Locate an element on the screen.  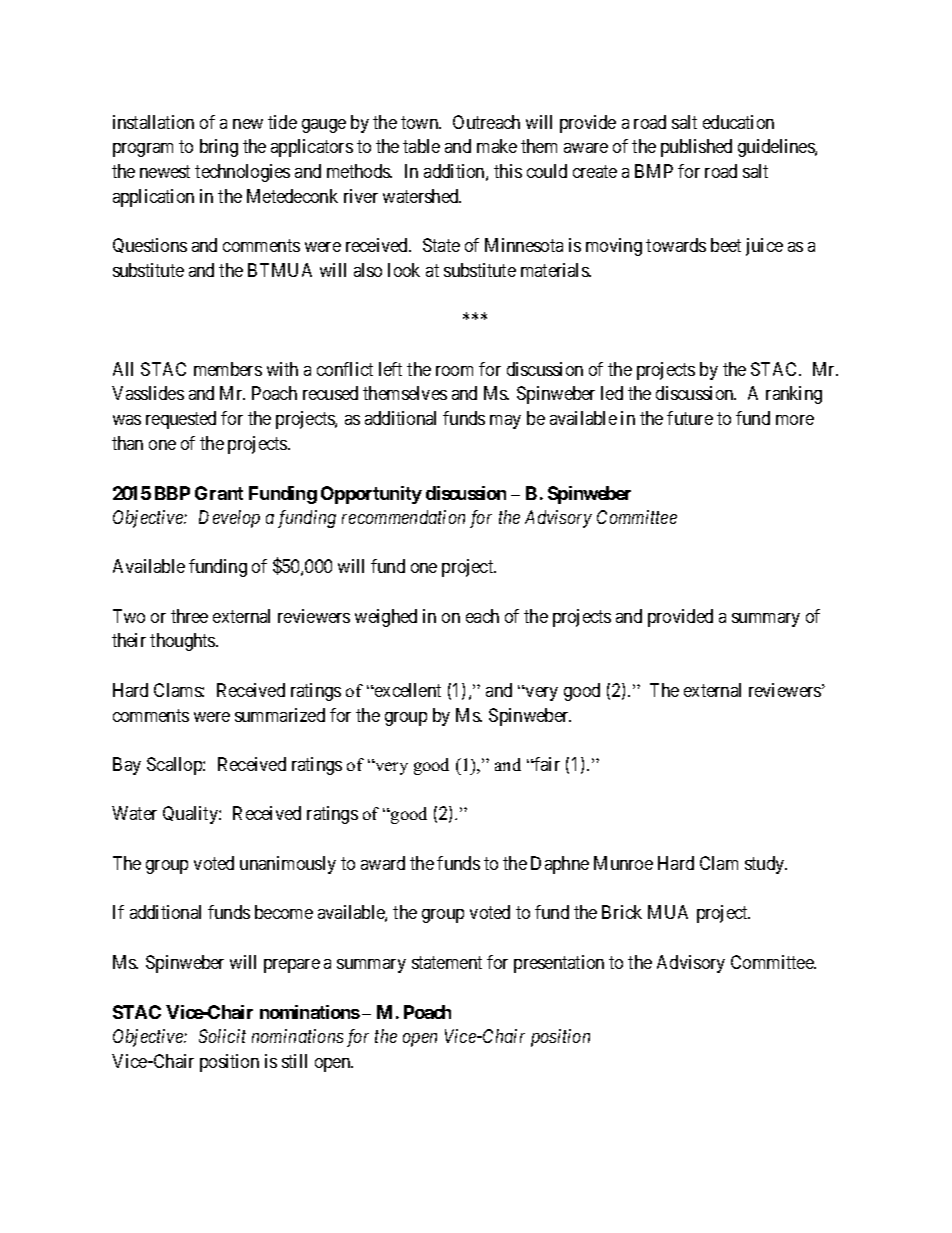
may is located at coordinates (505, 422).
